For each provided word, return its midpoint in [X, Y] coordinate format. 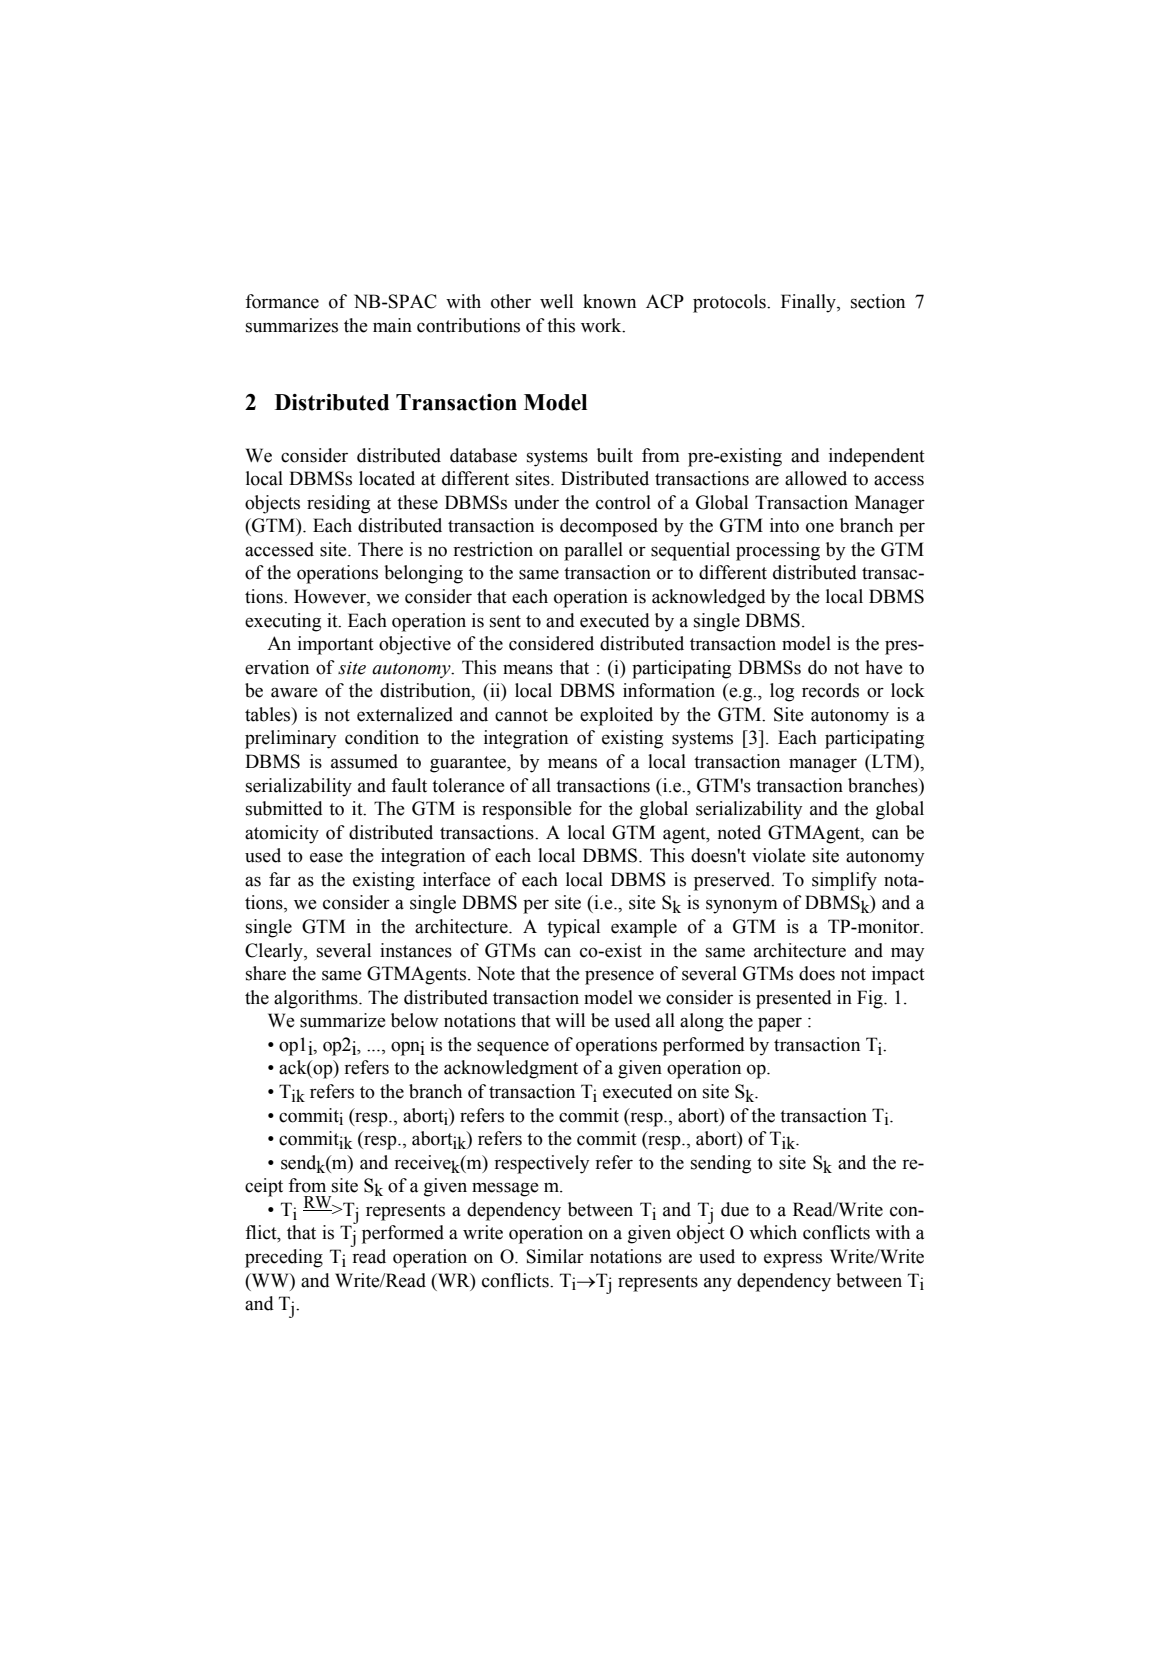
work [602, 325]
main [392, 325]
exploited [616, 716]
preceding [284, 1258]
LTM [892, 761]
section [878, 301]
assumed [364, 761]
